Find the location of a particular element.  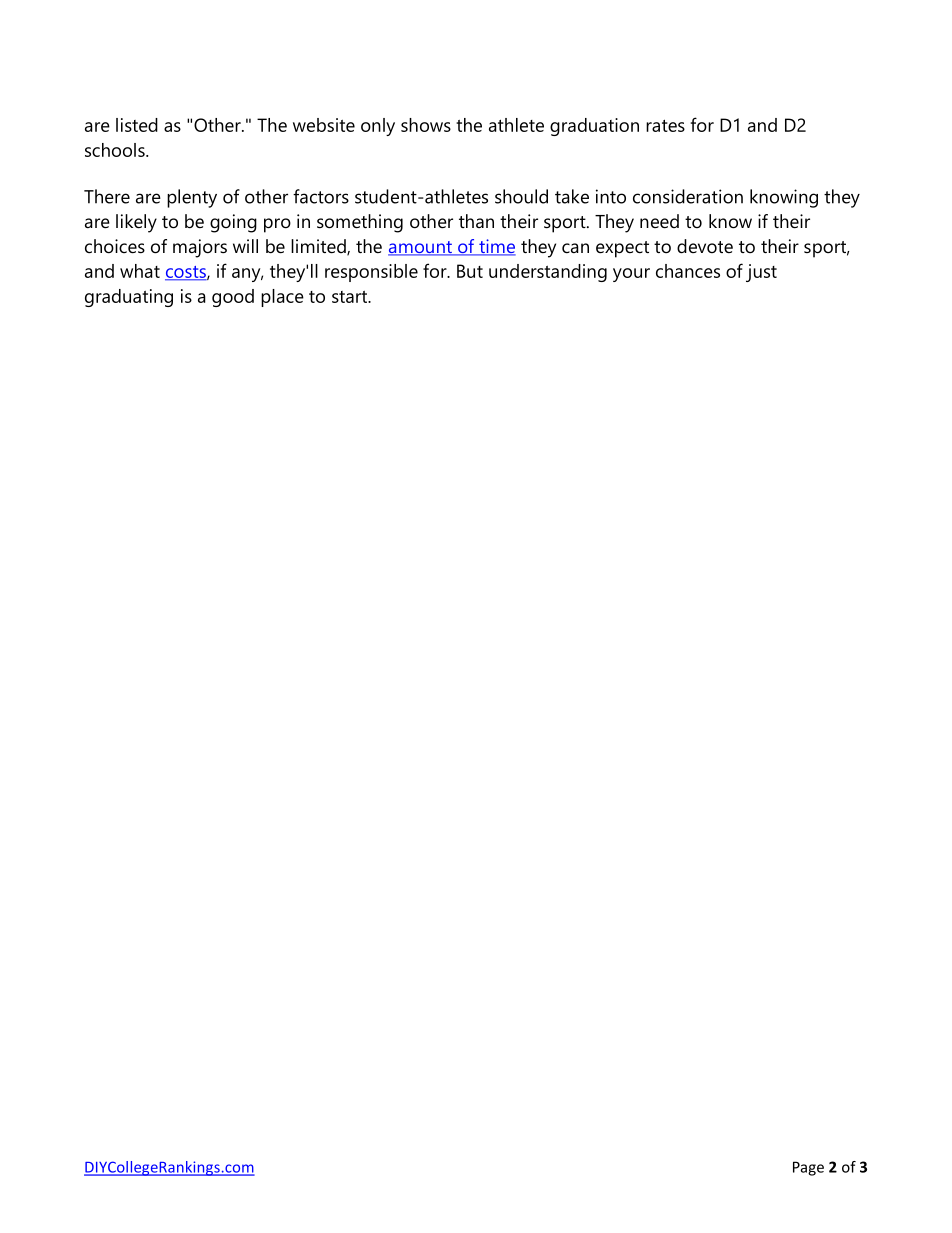

just is located at coordinates (761, 273).
